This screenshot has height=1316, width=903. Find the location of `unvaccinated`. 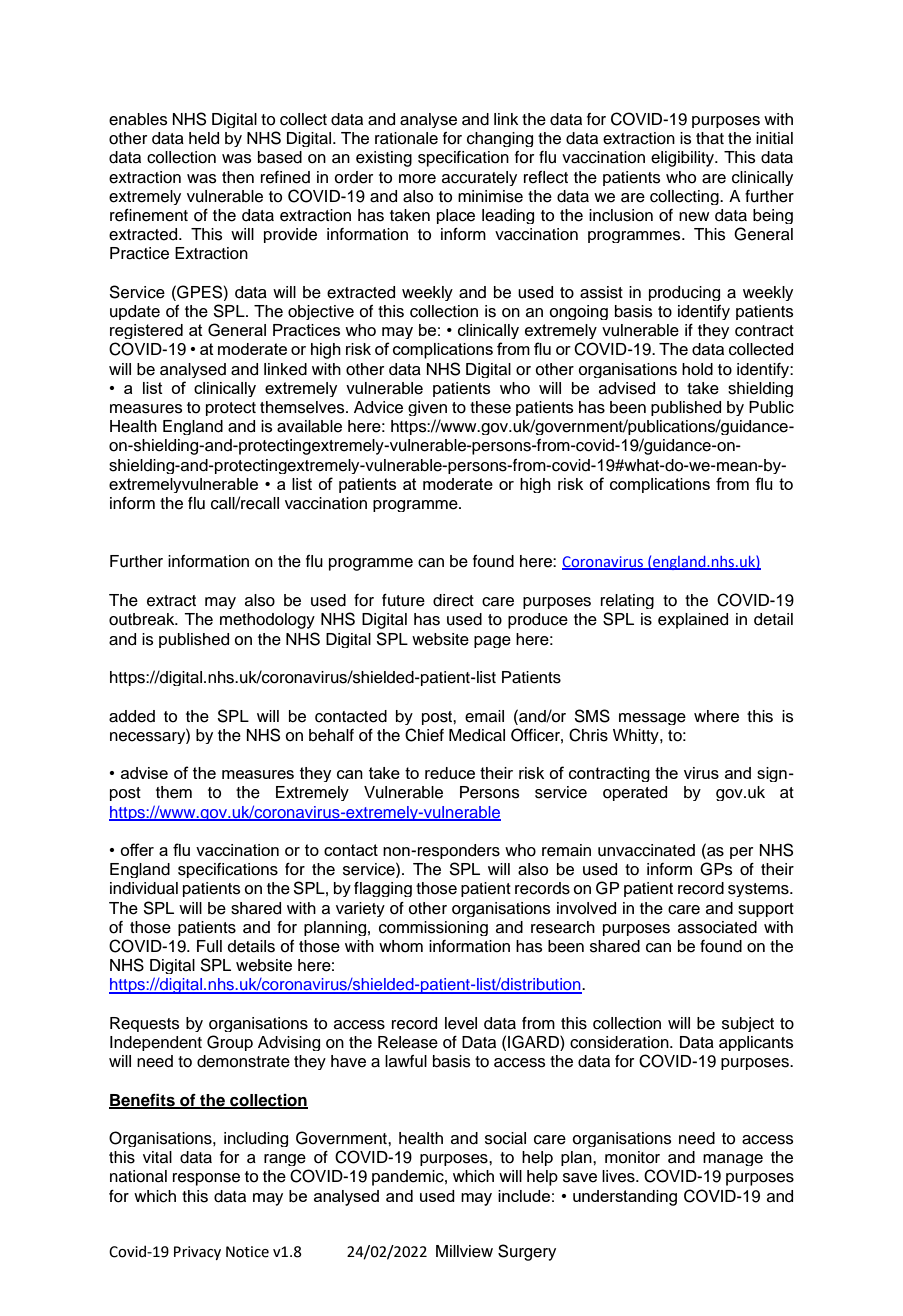

unvaccinated is located at coordinates (646, 850).
